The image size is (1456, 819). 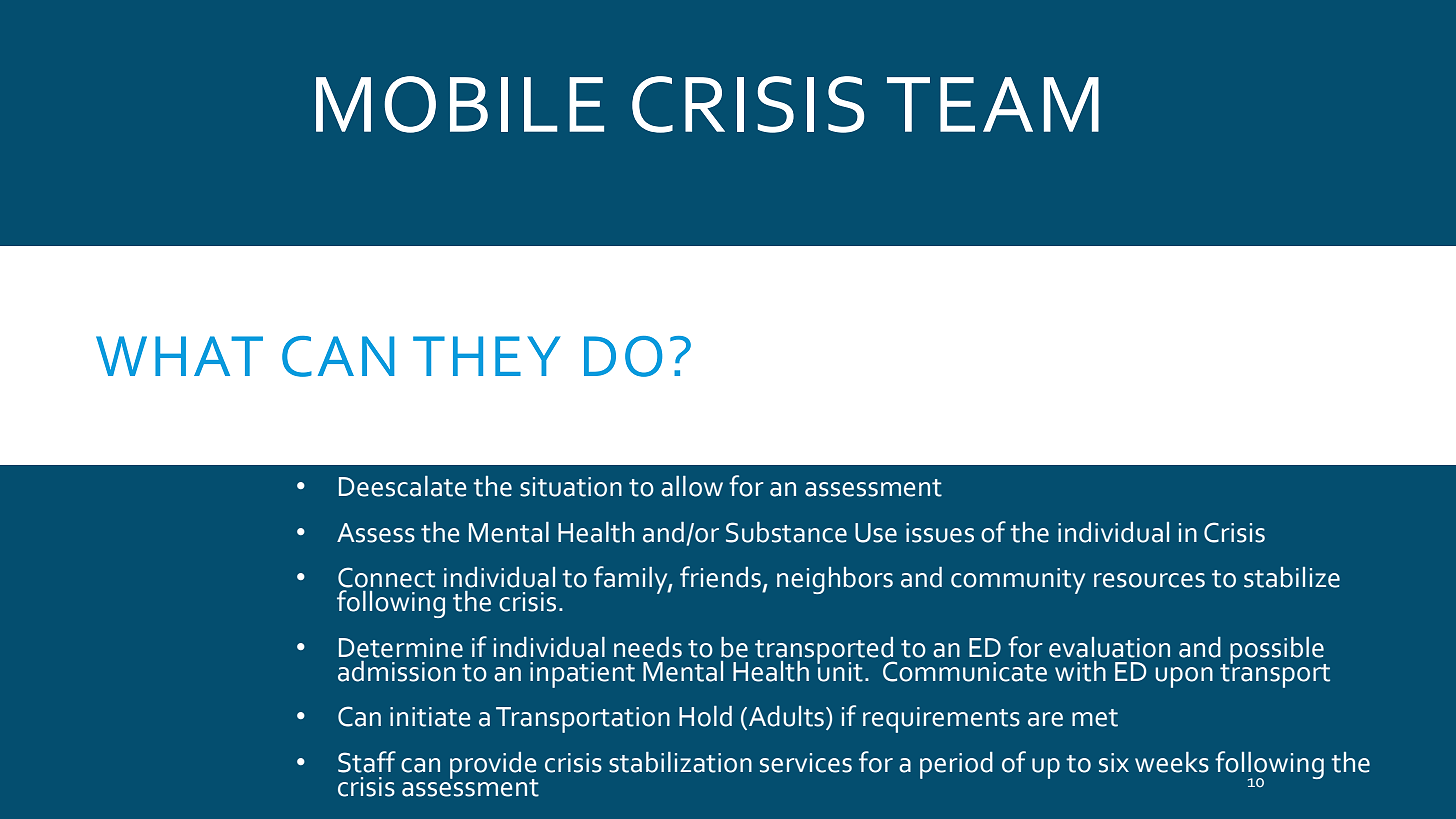 What do you see at coordinates (680, 762) in the screenshot?
I see `stabilization` at bounding box center [680, 762].
